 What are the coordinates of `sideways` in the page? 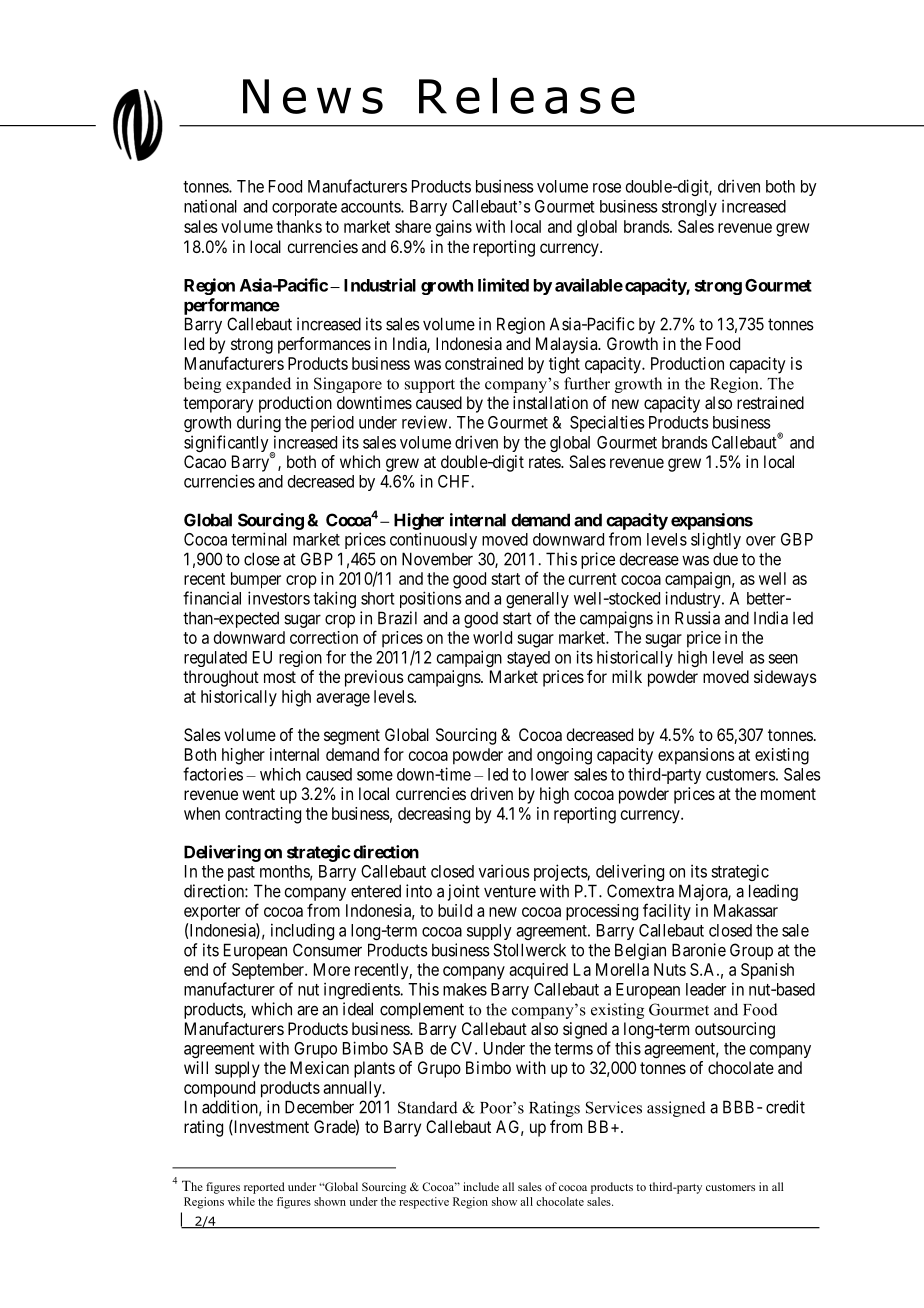 It's located at (785, 678).
